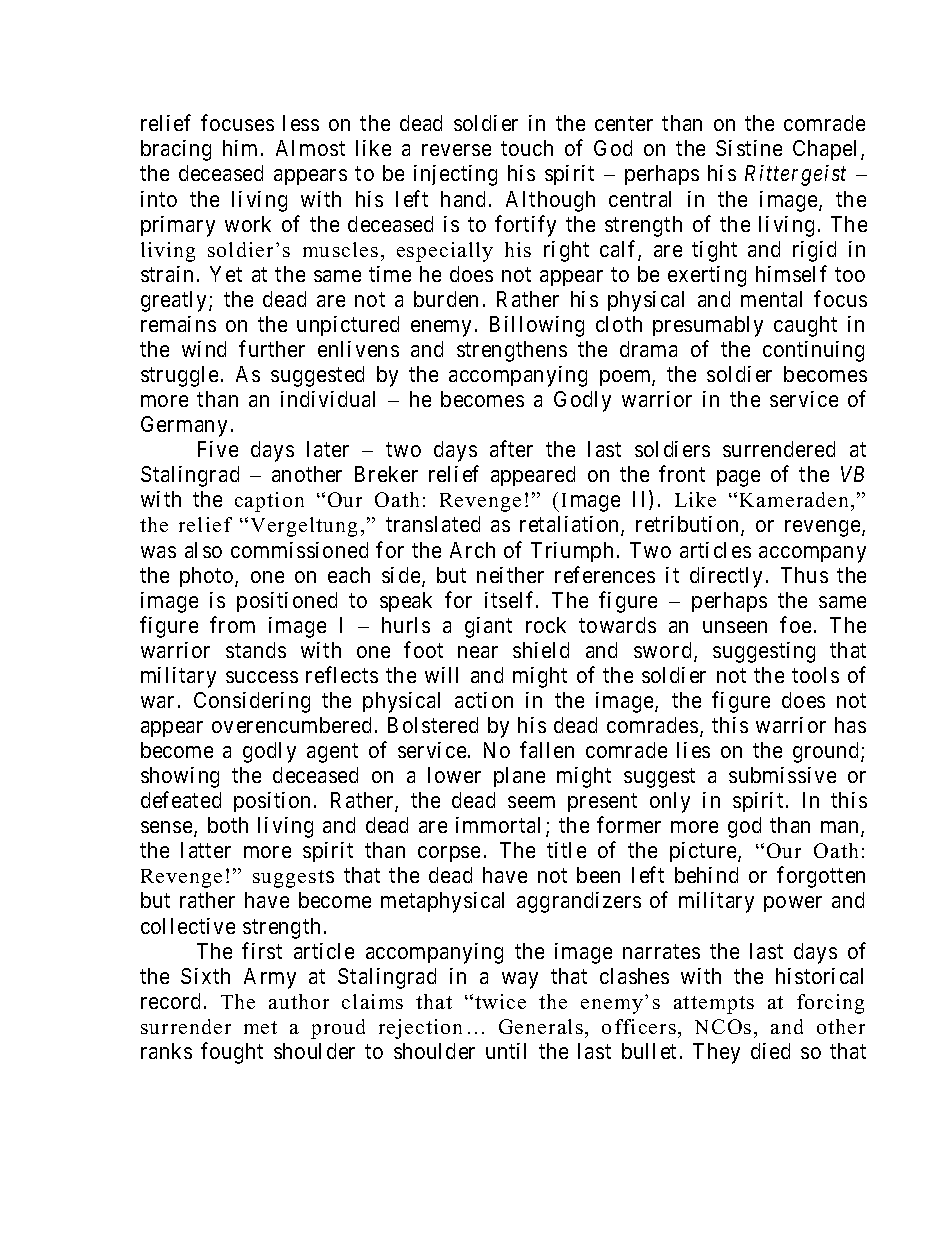 This page has width=952, height=1233. I want to click on bracing, so click(176, 150).
